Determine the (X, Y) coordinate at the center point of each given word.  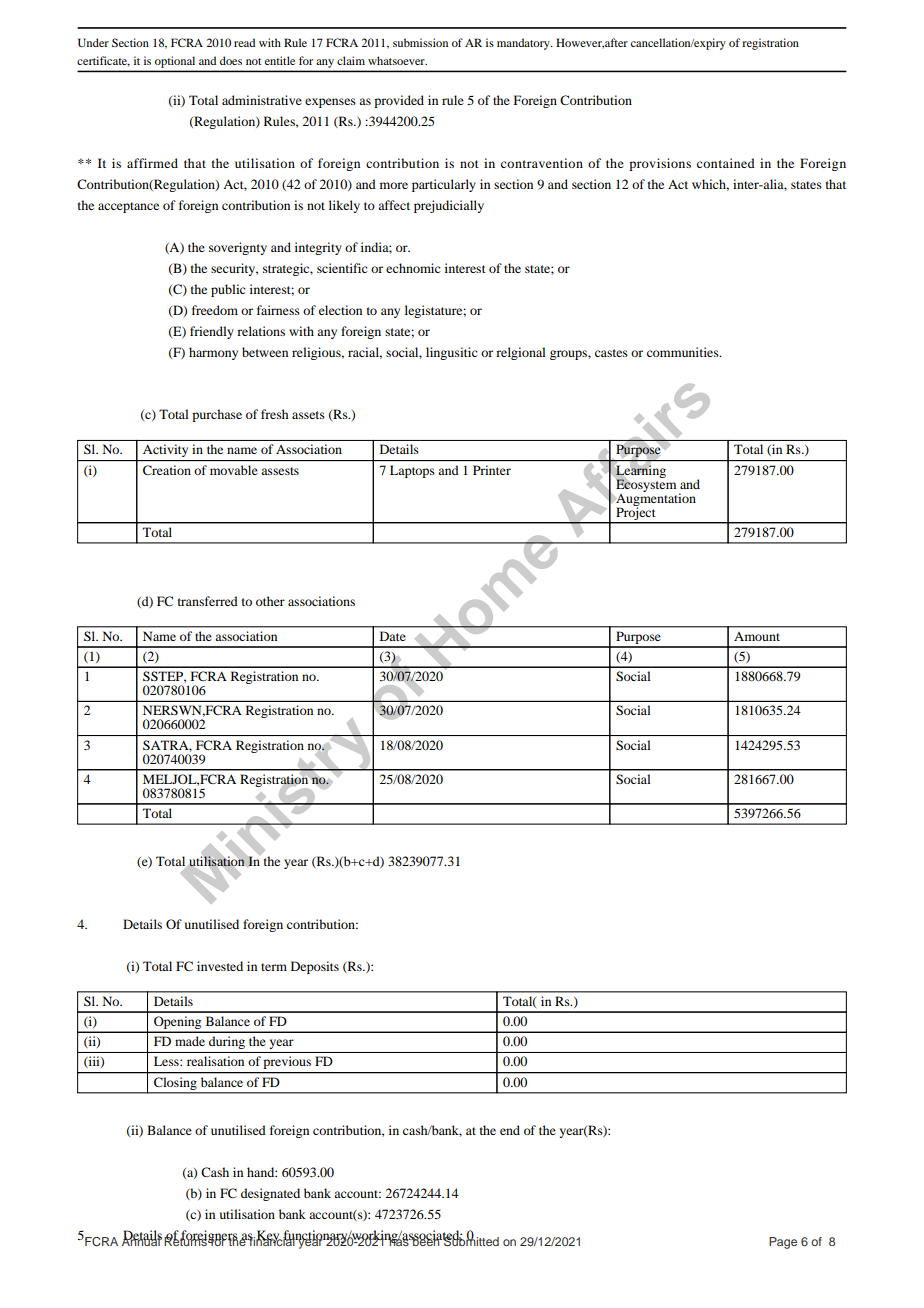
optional (175, 62)
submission (420, 42)
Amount (757, 636)
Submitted (471, 1240)
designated (270, 1194)
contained (726, 163)
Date (393, 636)
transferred (208, 601)
